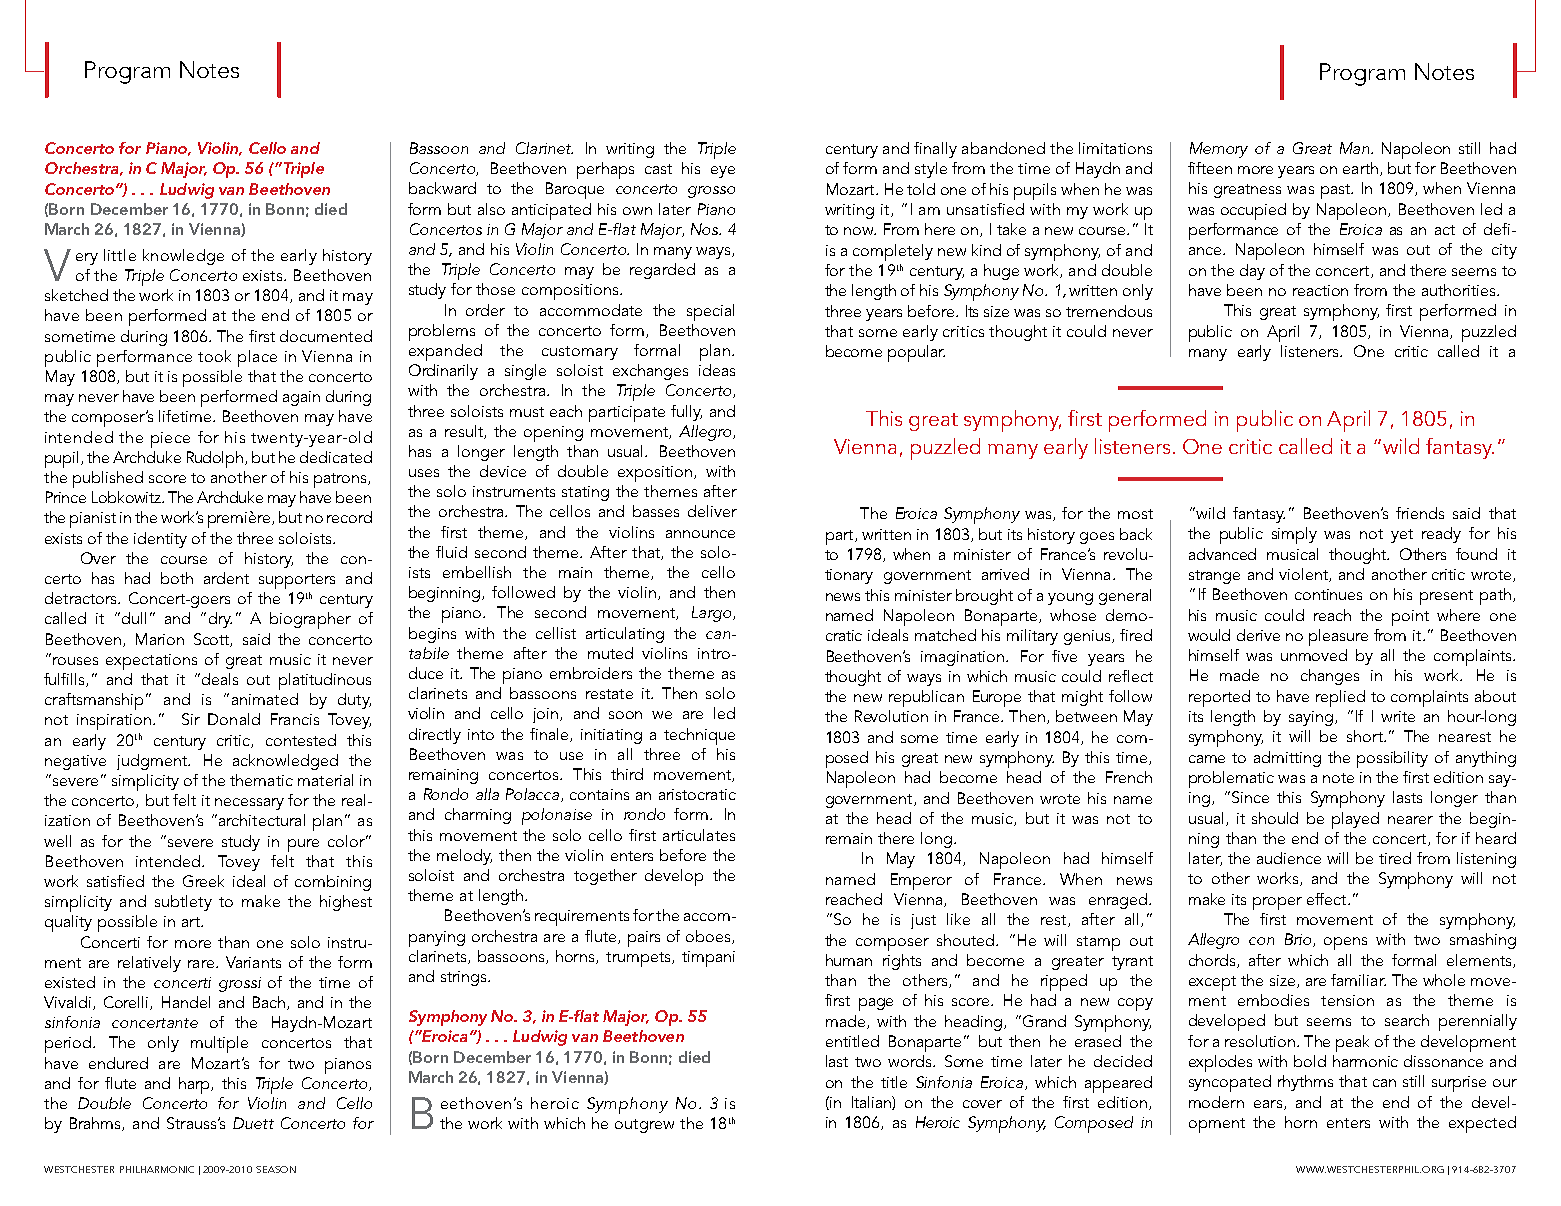 The image size is (1561, 1206). Describe the element at coordinates (699, 736) in the image. I see `technique` at that location.
